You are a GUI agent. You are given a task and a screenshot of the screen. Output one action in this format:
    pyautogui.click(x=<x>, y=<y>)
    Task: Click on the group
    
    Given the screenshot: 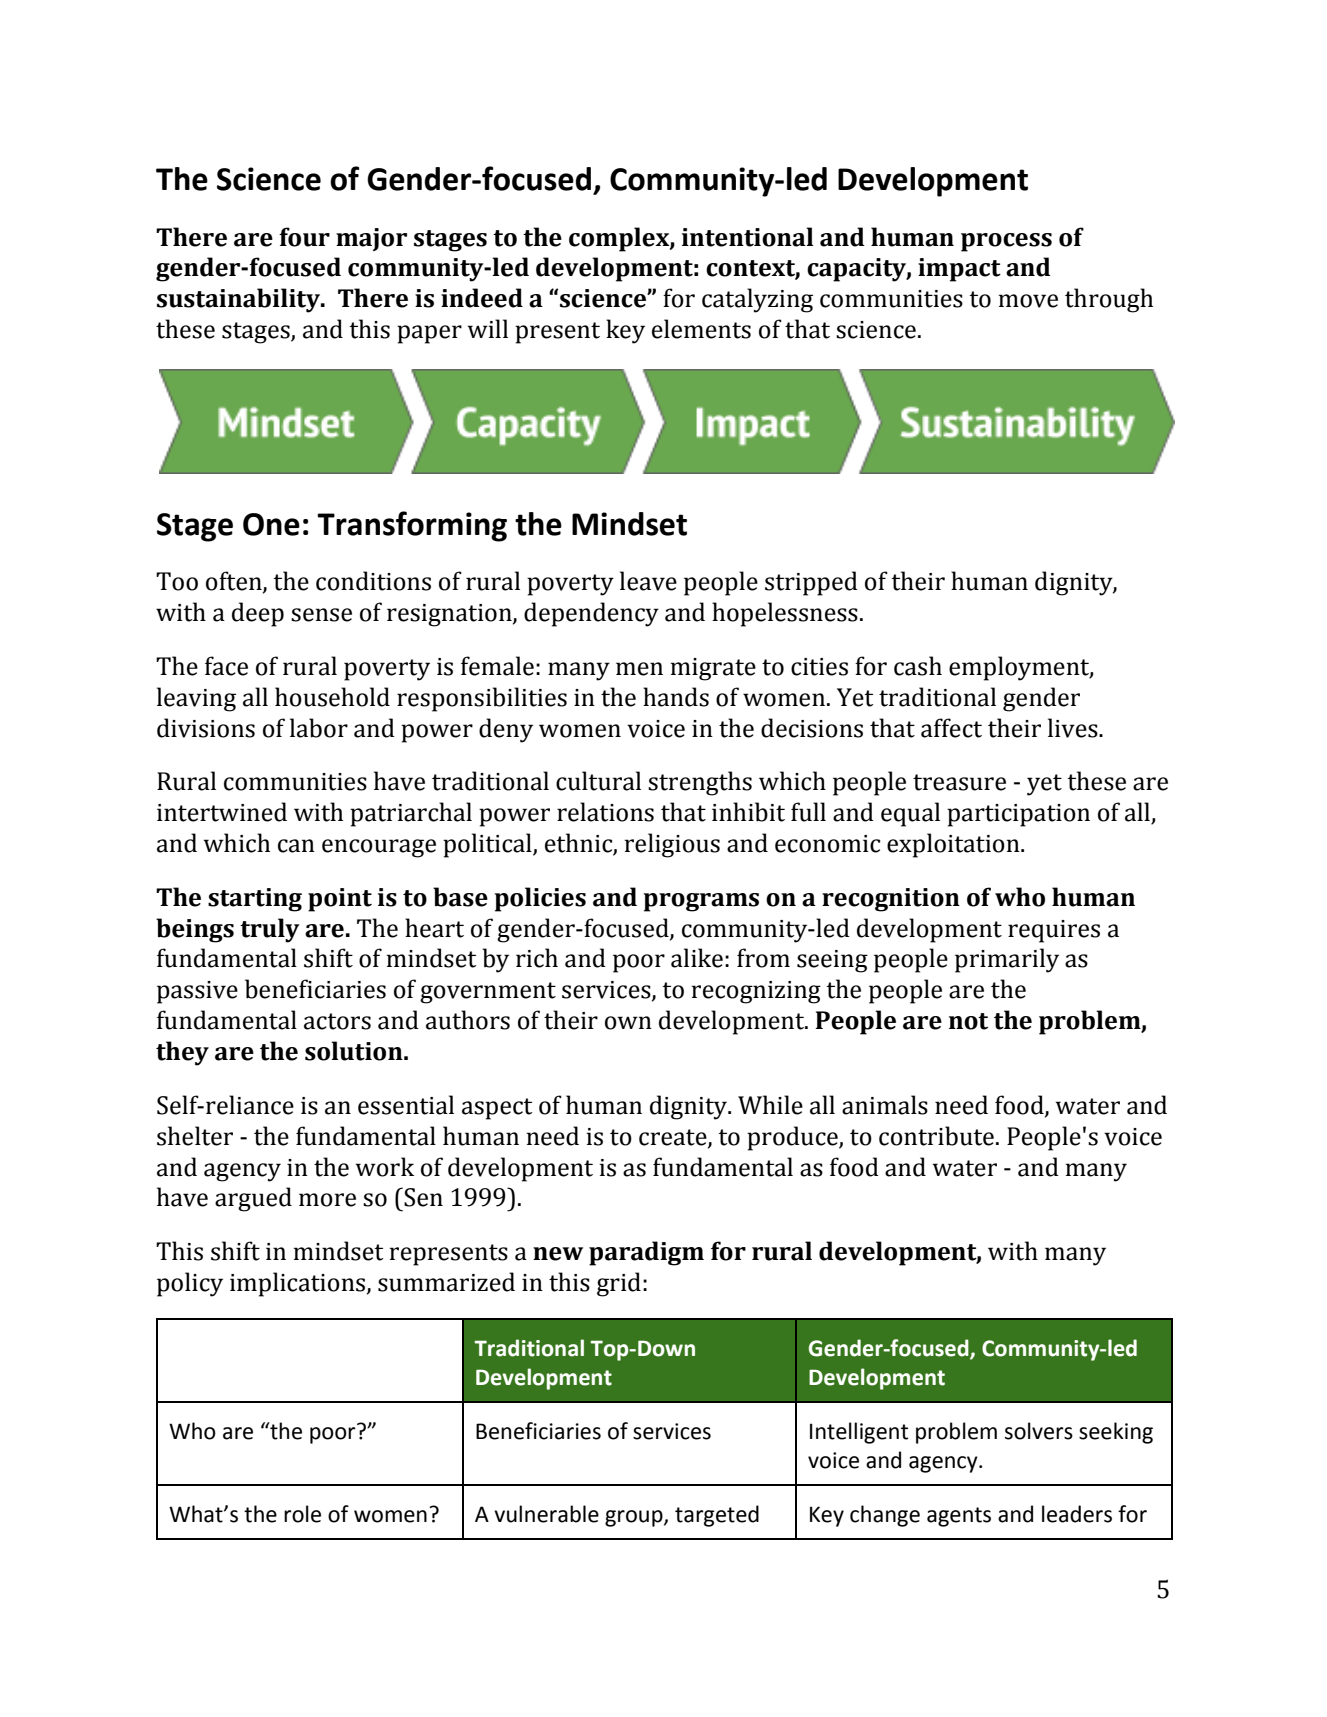 What is the action you would take?
    pyautogui.click(x=635, y=1518)
